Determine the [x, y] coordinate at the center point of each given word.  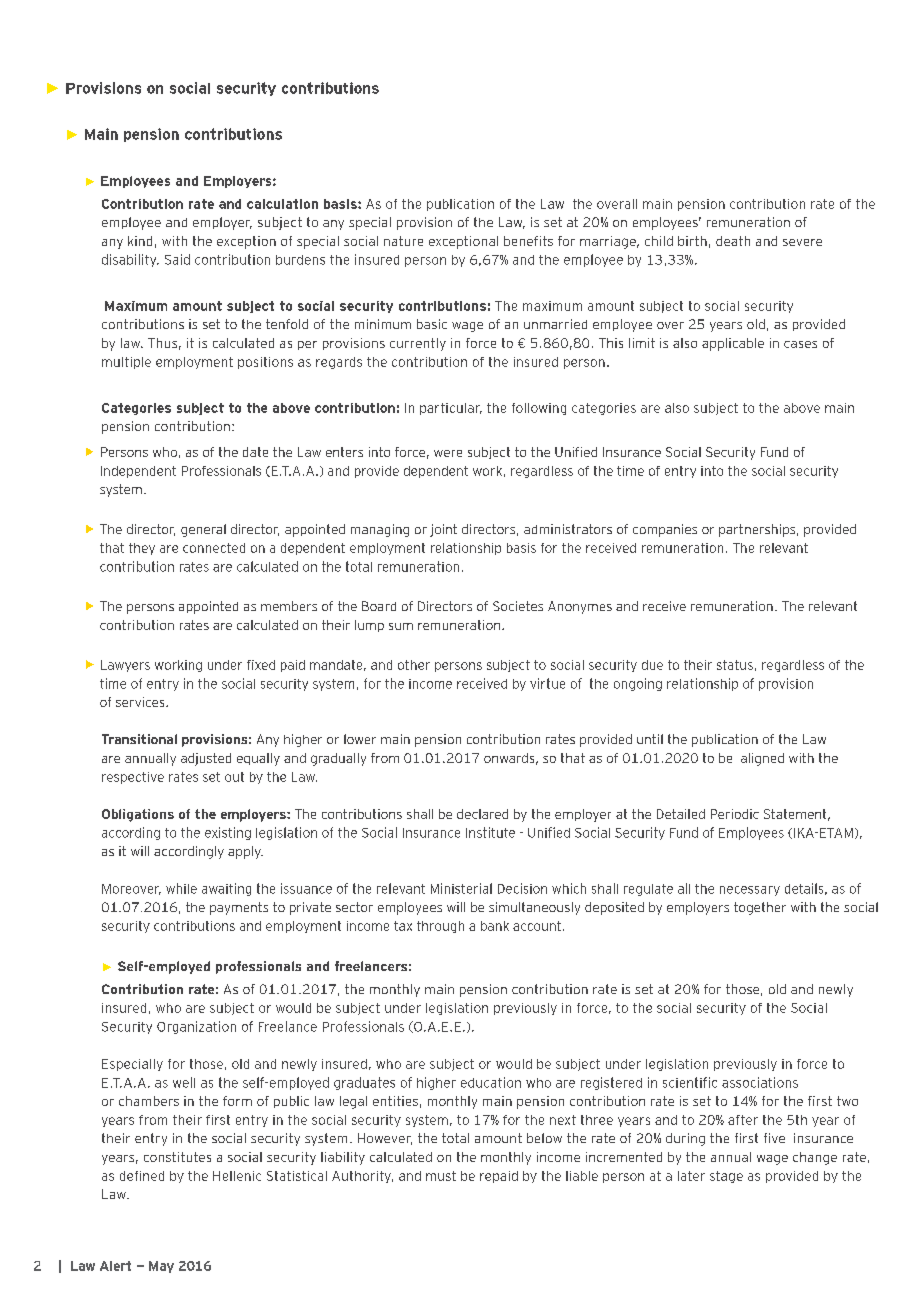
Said [177, 259]
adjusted [206, 759]
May [161, 1267]
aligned [762, 759]
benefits [528, 241]
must [441, 1176]
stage [726, 1177]
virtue [547, 683]
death [733, 241]
